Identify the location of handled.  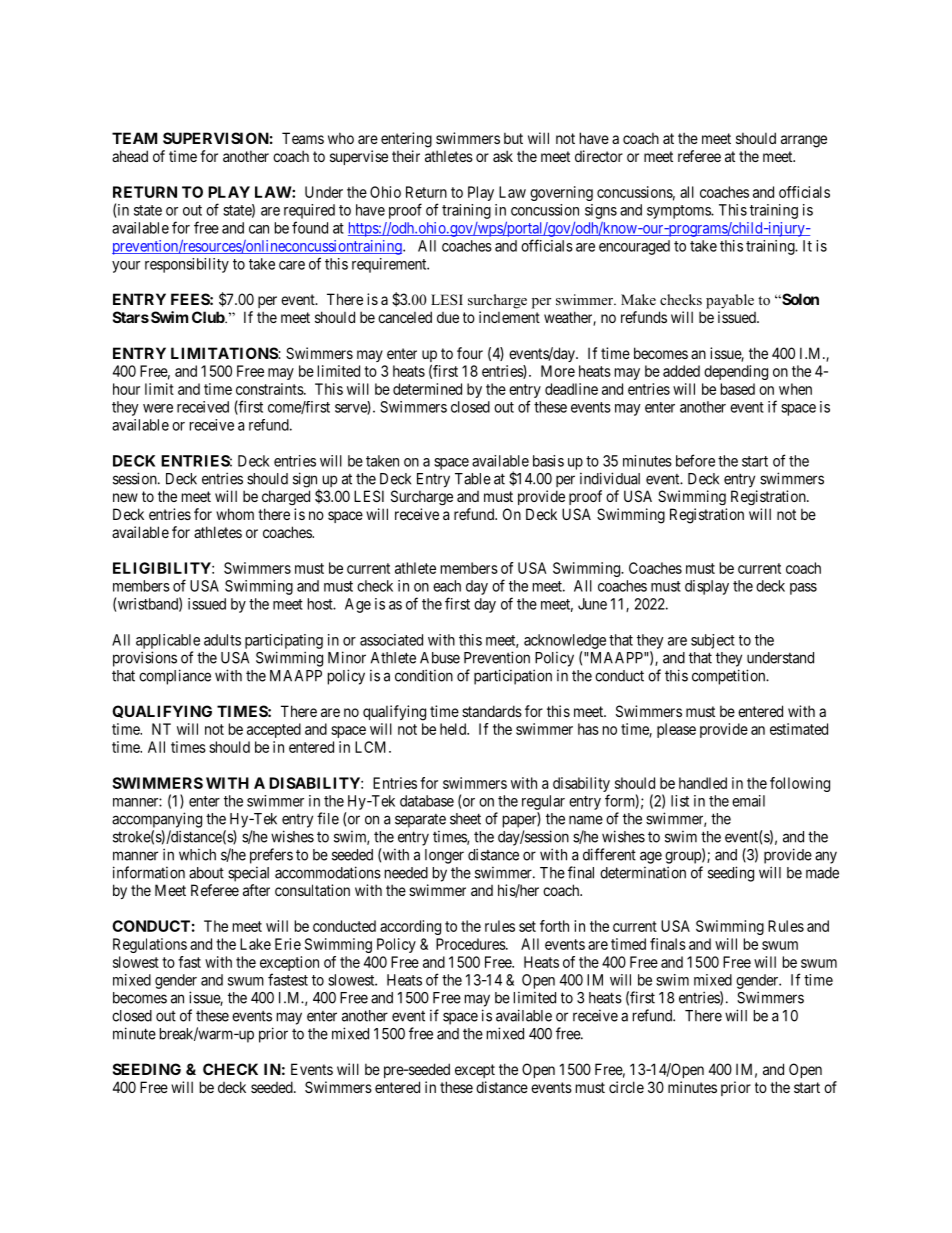
(703, 783).
